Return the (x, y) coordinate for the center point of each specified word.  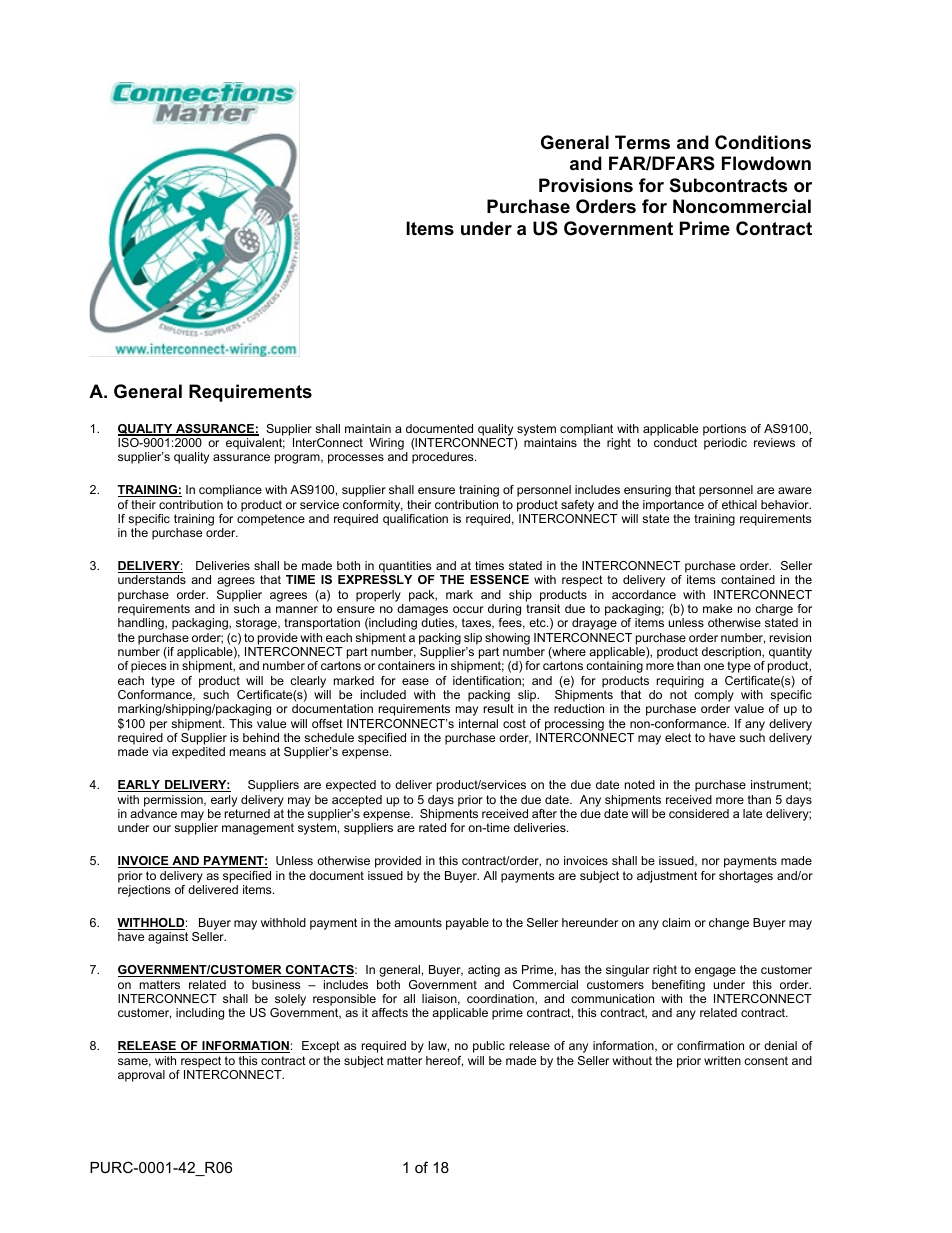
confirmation (710, 1045)
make (717, 608)
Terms (642, 142)
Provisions (586, 185)
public (489, 1047)
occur (468, 609)
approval (141, 1076)
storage (257, 624)
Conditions (763, 142)
